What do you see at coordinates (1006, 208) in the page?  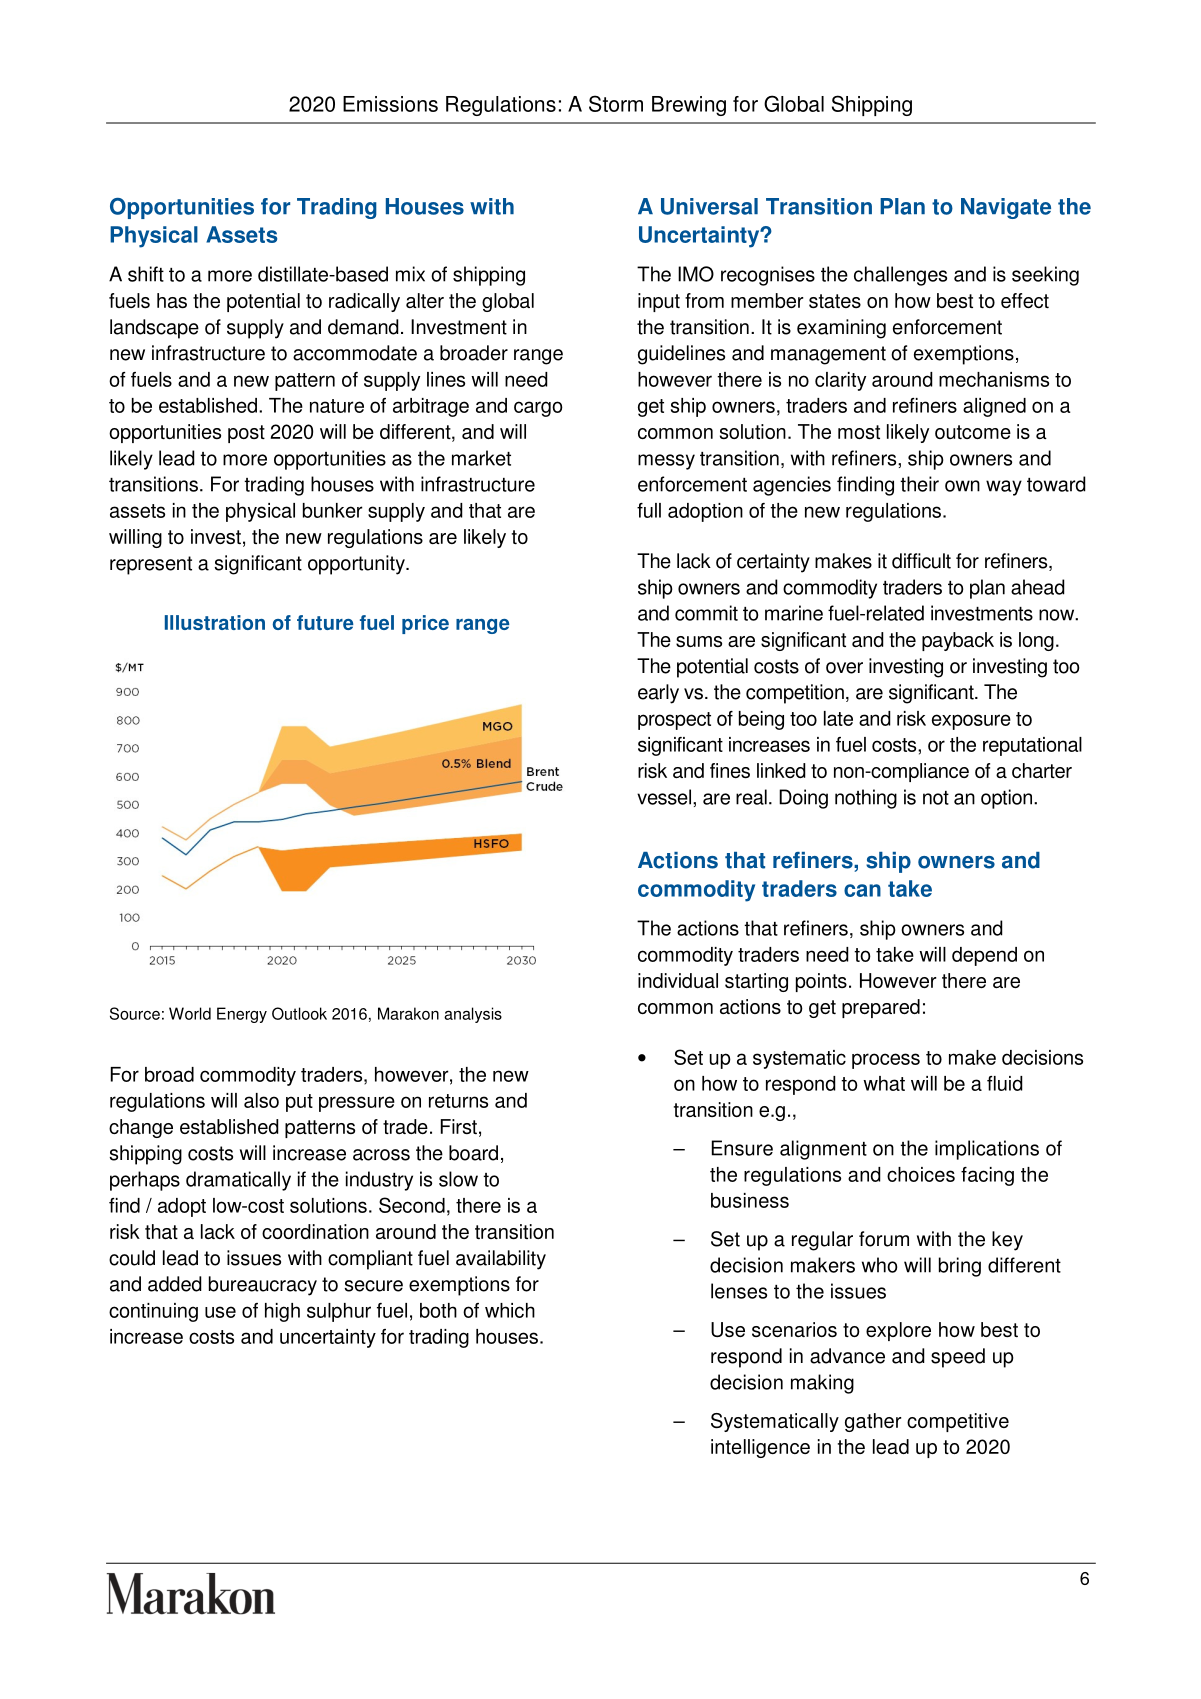 I see `Navigate` at bounding box center [1006, 208].
